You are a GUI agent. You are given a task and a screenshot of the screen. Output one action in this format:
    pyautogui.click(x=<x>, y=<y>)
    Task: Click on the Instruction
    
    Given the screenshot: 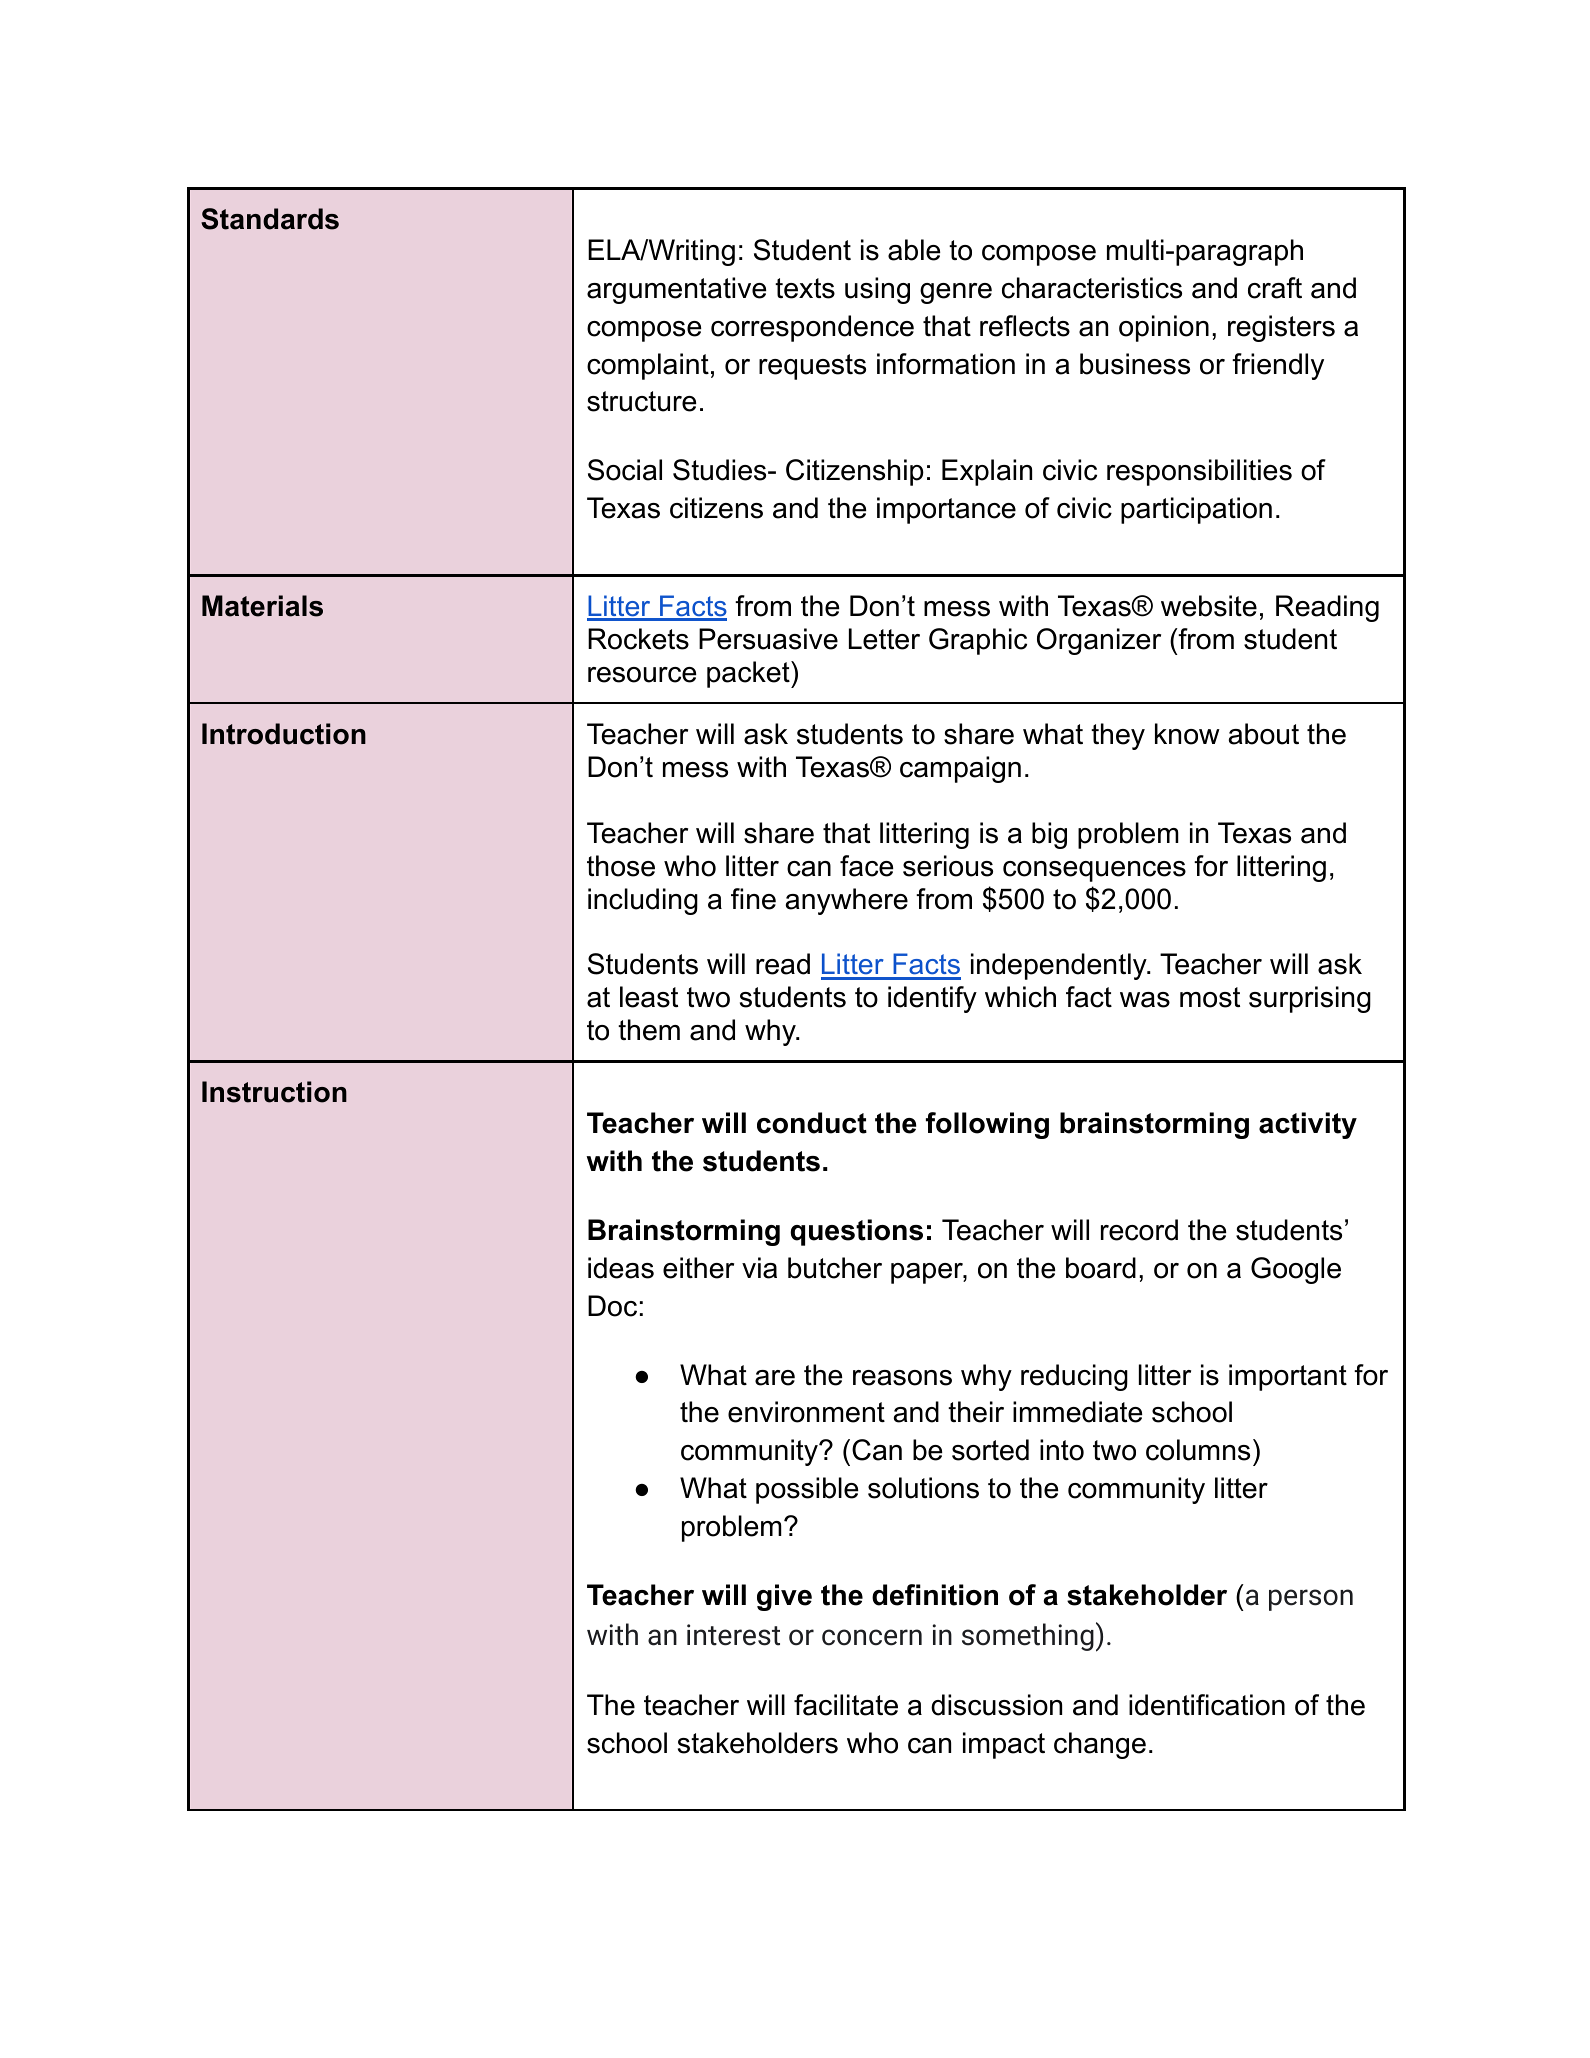 What is the action you would take?
    pyautogui.click(x=274, y=1092)
